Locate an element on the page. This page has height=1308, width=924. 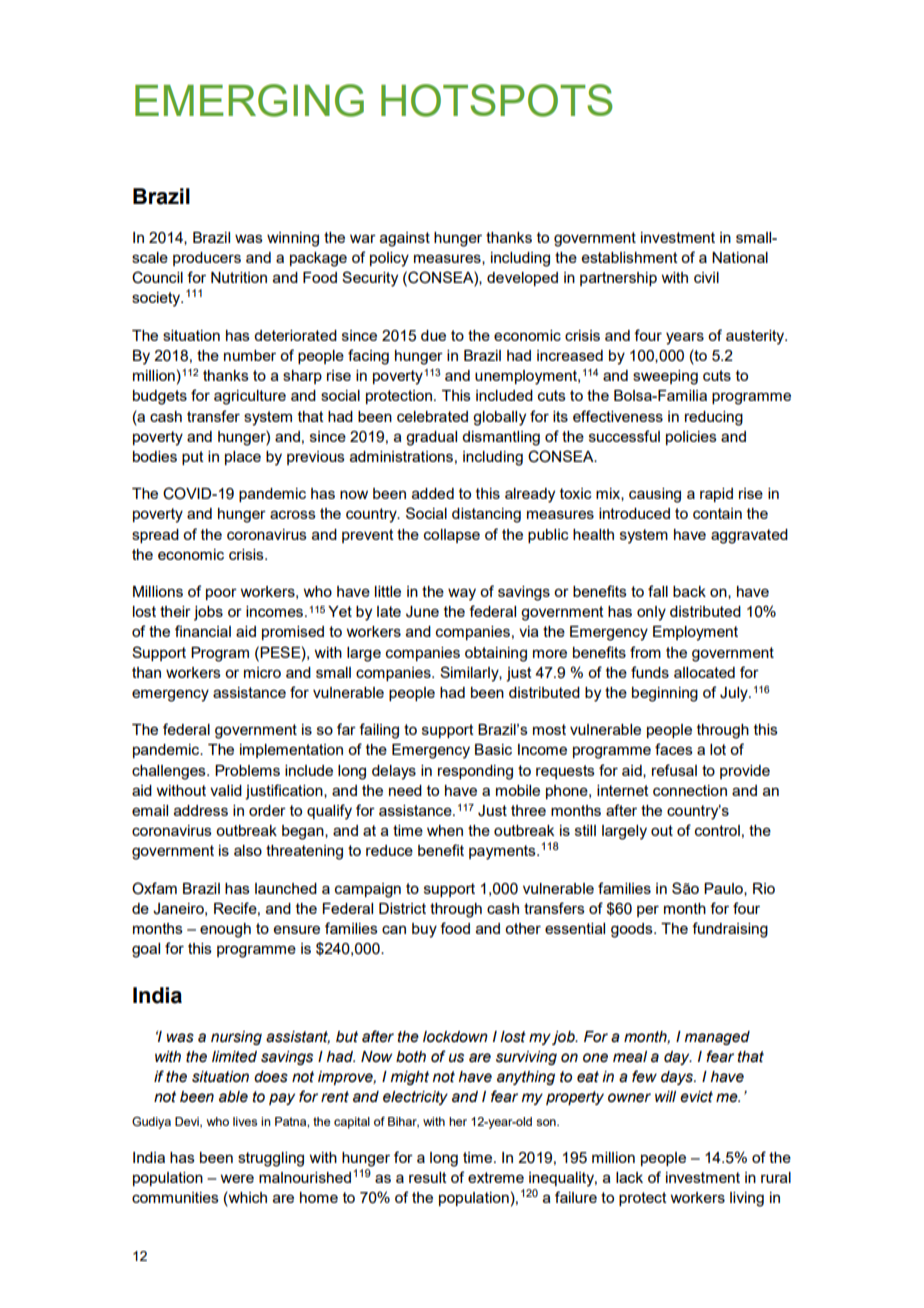
enough is located at coordinates (225, 930).
